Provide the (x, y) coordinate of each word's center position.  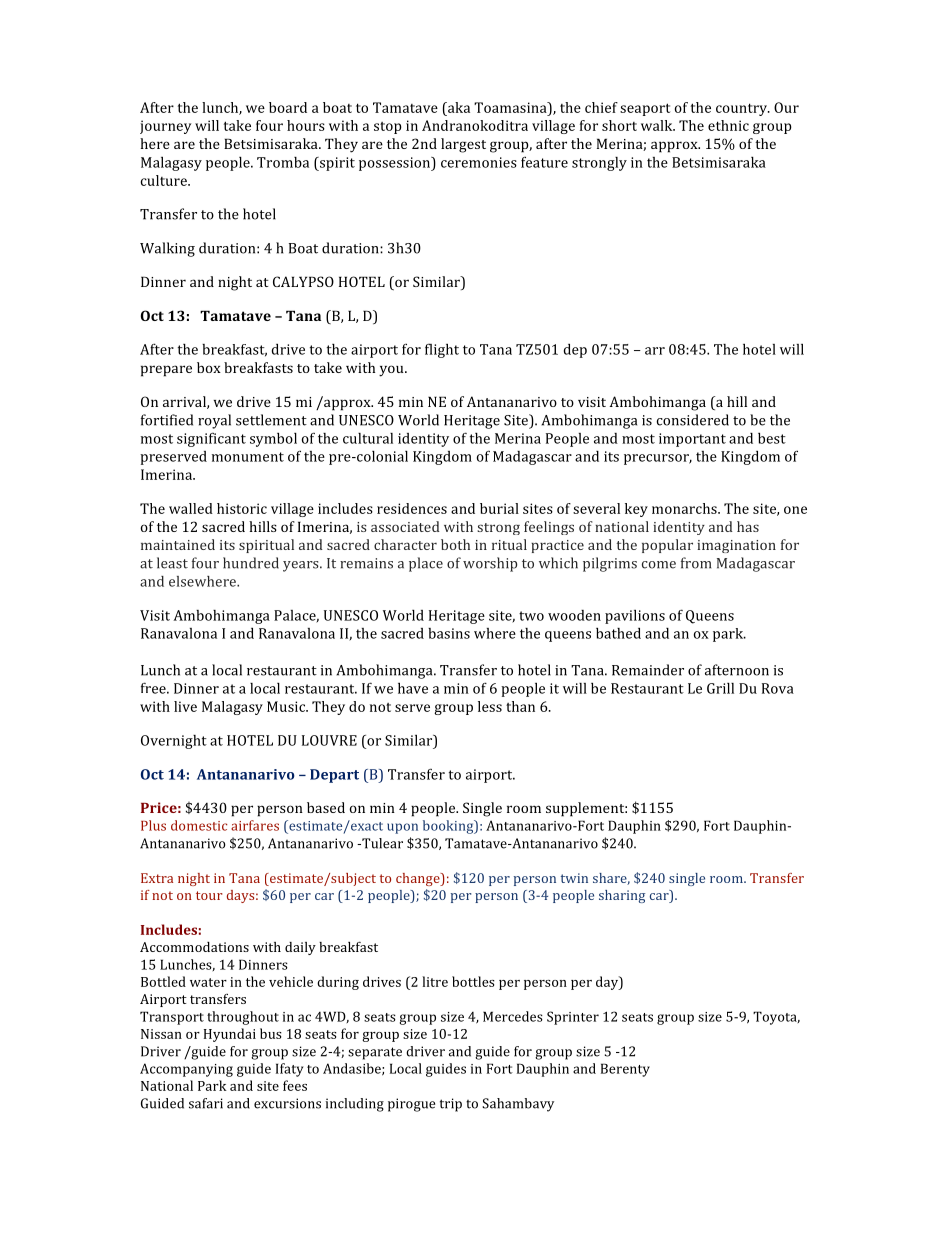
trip (451, 1105)
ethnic (728, 125)
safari (206, 1103)
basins (449, 633)
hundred (251, 563)
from (696, 563)
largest (463, 145)
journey (165, 127)
